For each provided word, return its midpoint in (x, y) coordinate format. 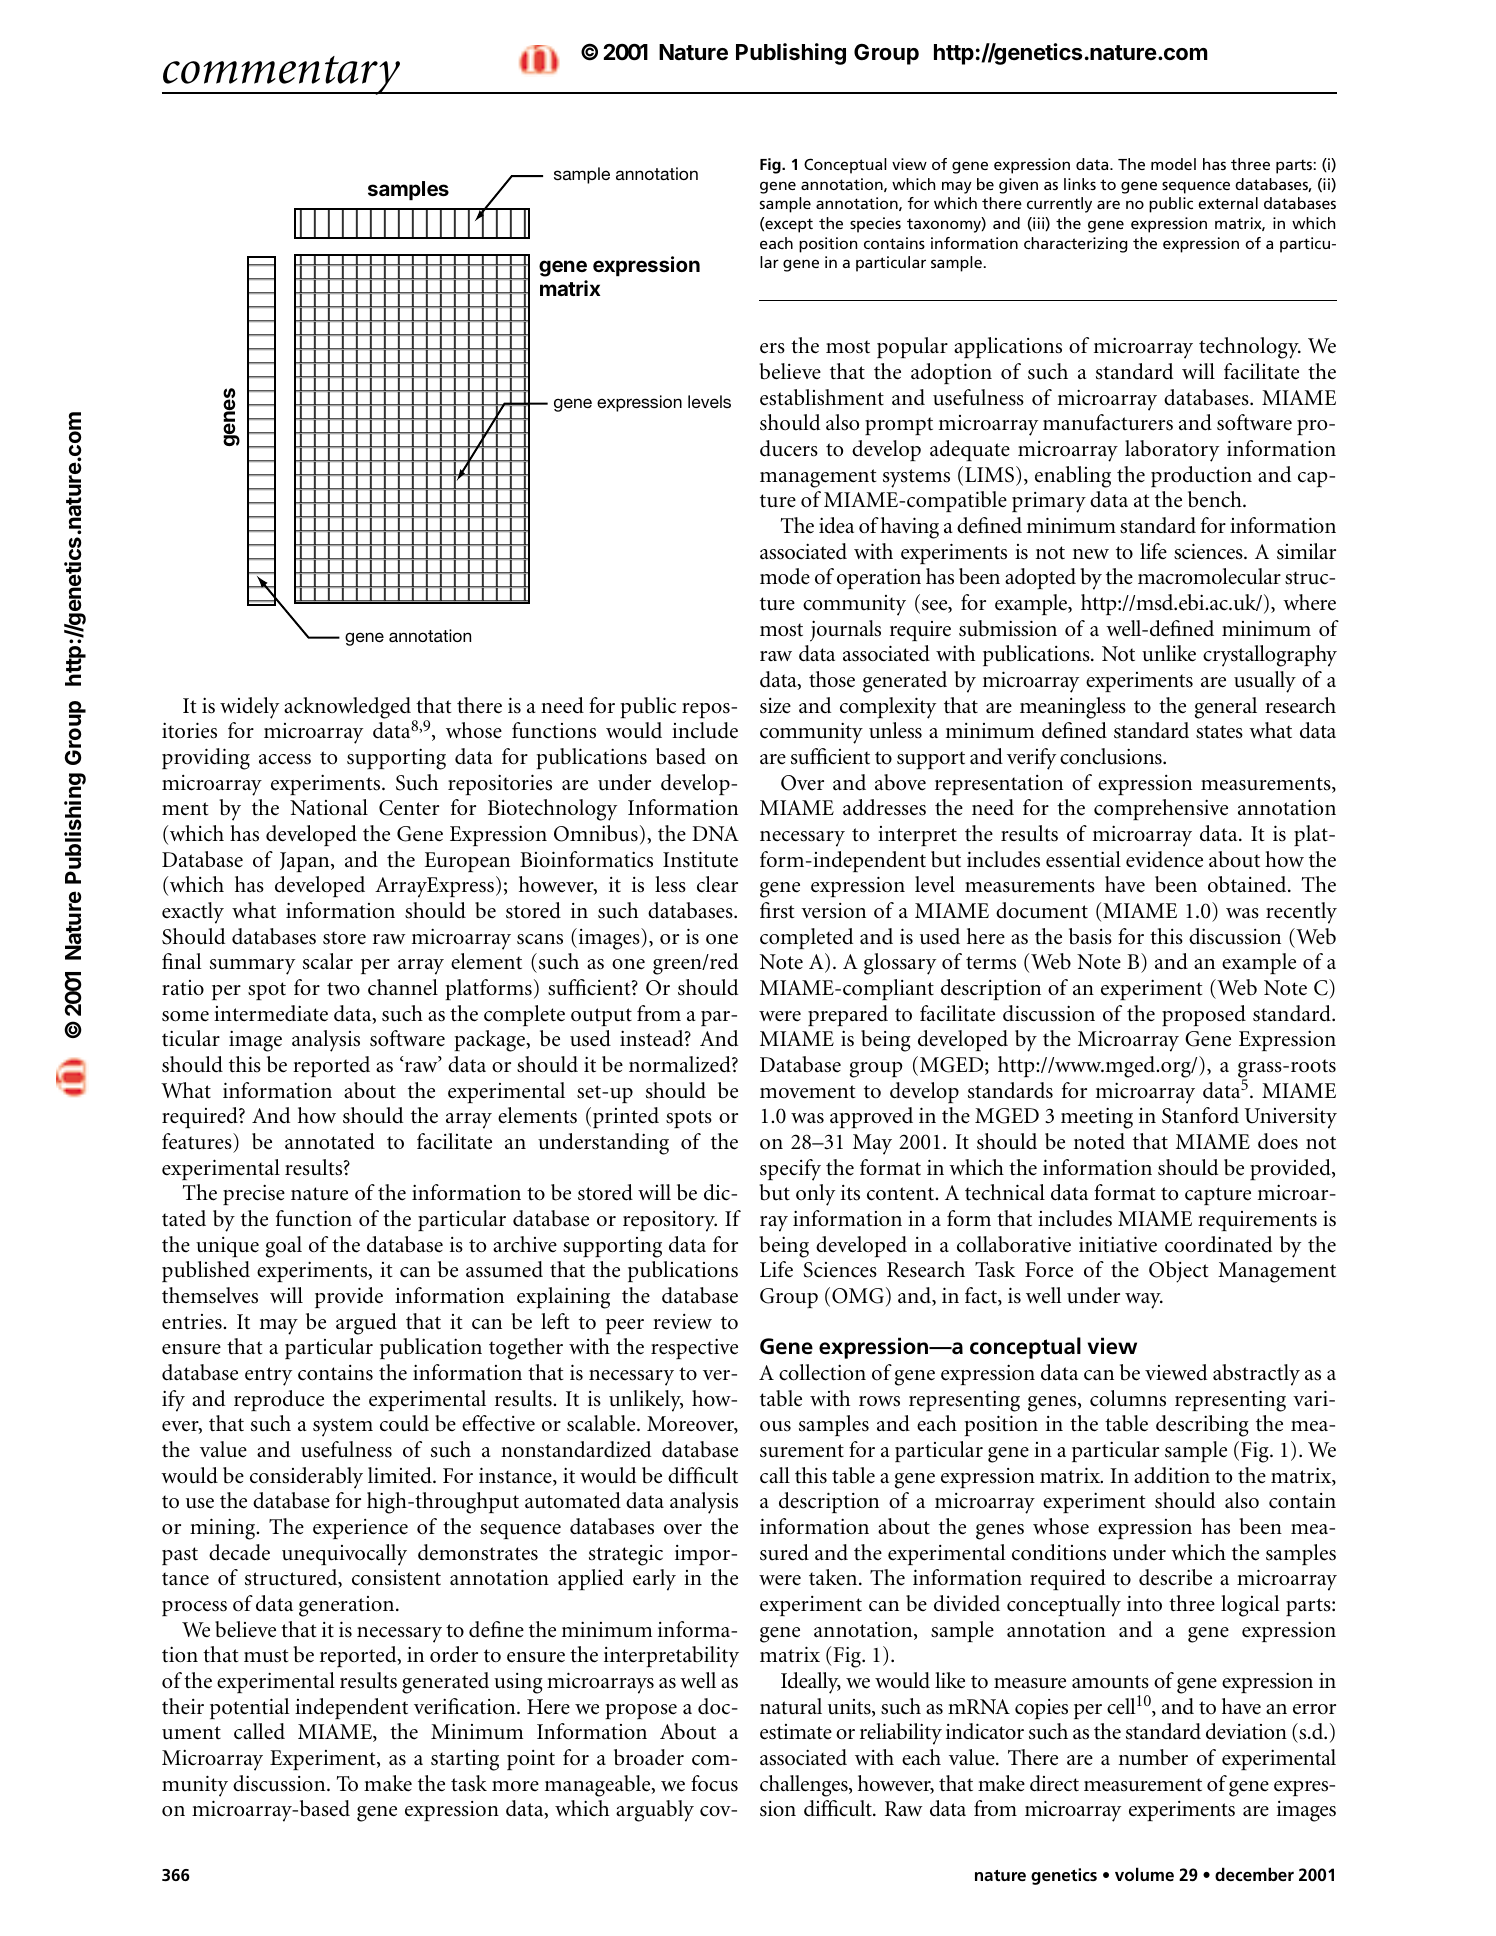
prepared (848, 1015)
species (875, 225)
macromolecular (1209, 576)
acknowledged (349, 709)
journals (845, 631)
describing (1202, 1426)
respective (694, 1348)
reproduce (279, 1400)
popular (912, 347)
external (1228, 203)
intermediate (271, 1013)
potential (250, 1708)
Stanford (1200, 1115)
